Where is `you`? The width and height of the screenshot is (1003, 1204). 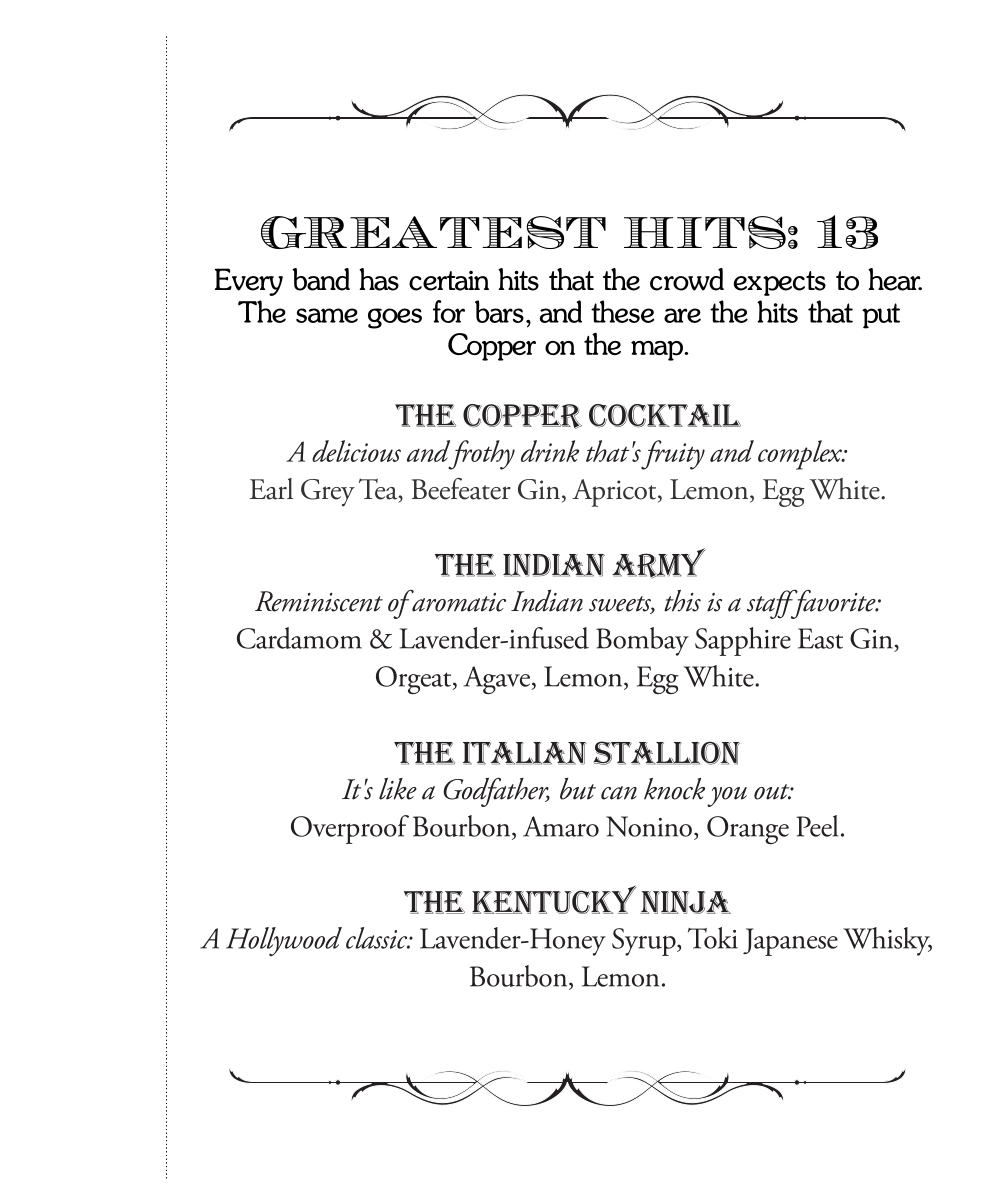 you is located at coordinates (727, 797).
